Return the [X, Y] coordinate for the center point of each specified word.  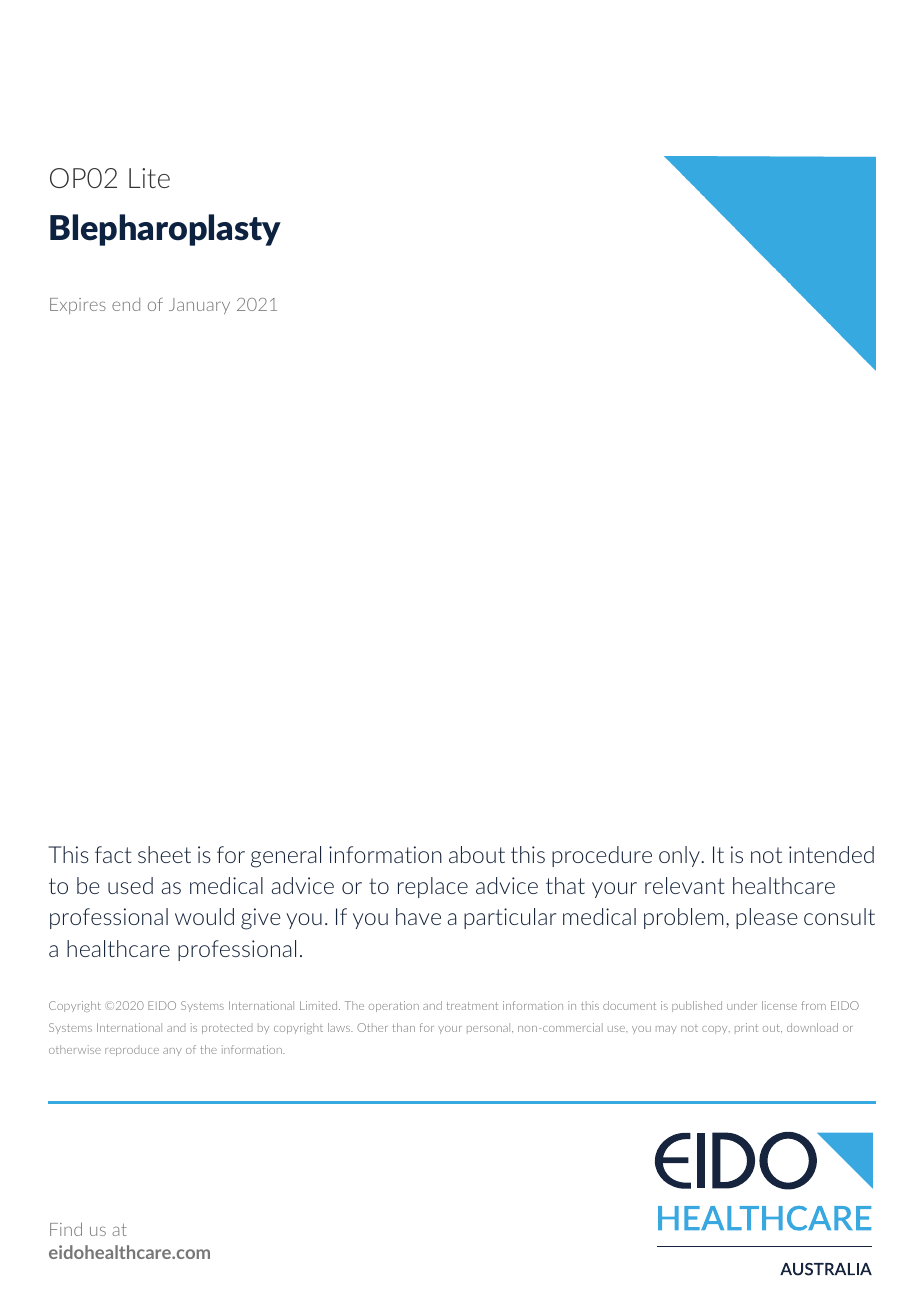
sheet [164, 854]
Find [66, 1229]
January [199, 306]
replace [433, 887]
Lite [149, 178]
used [130, 885]
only [680, 856]
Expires [78, 306]
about [477, 854]
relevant [684, 885]
